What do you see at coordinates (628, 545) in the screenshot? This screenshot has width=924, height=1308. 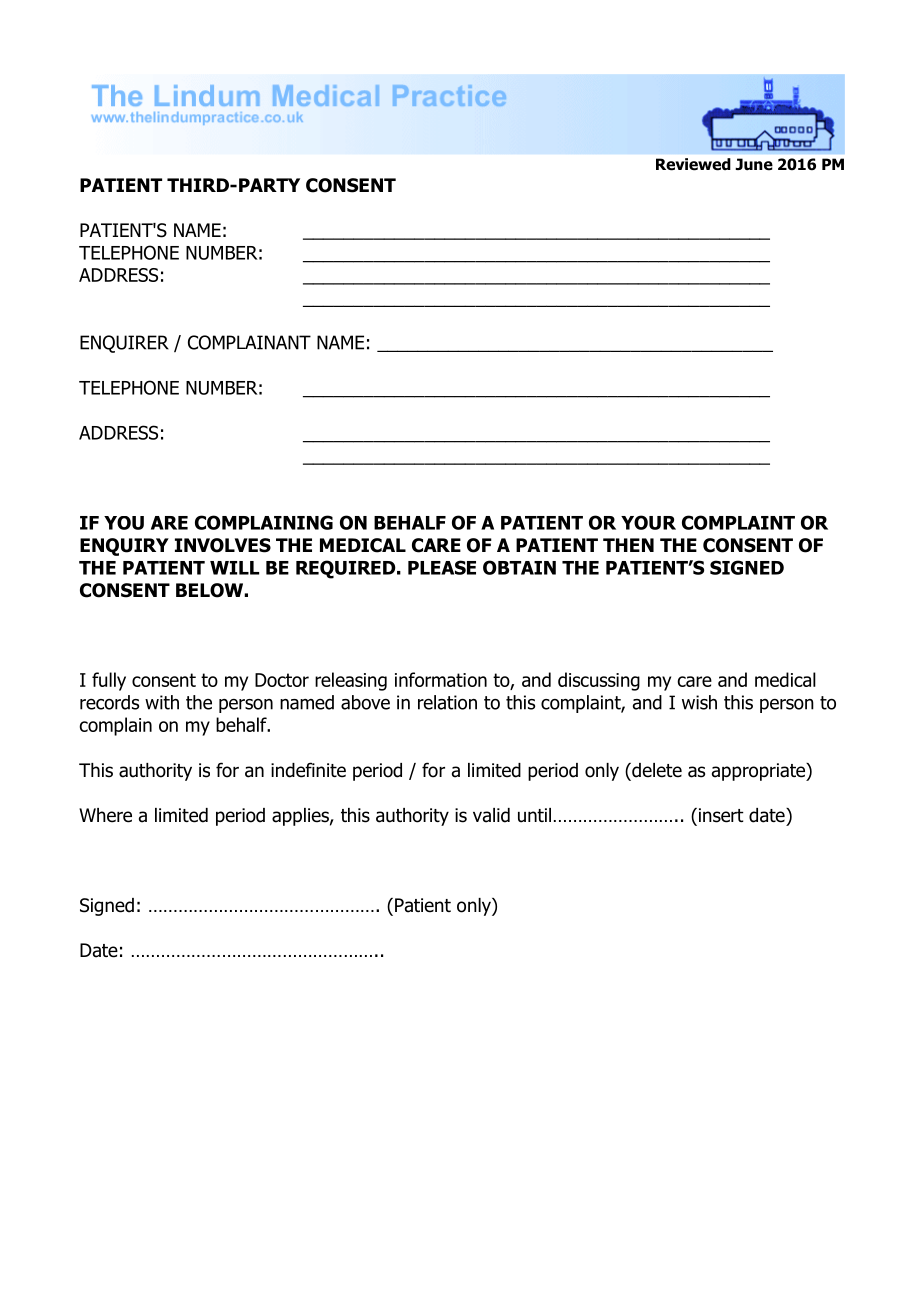 I see `THEN` at bounding box center [628, 545].
